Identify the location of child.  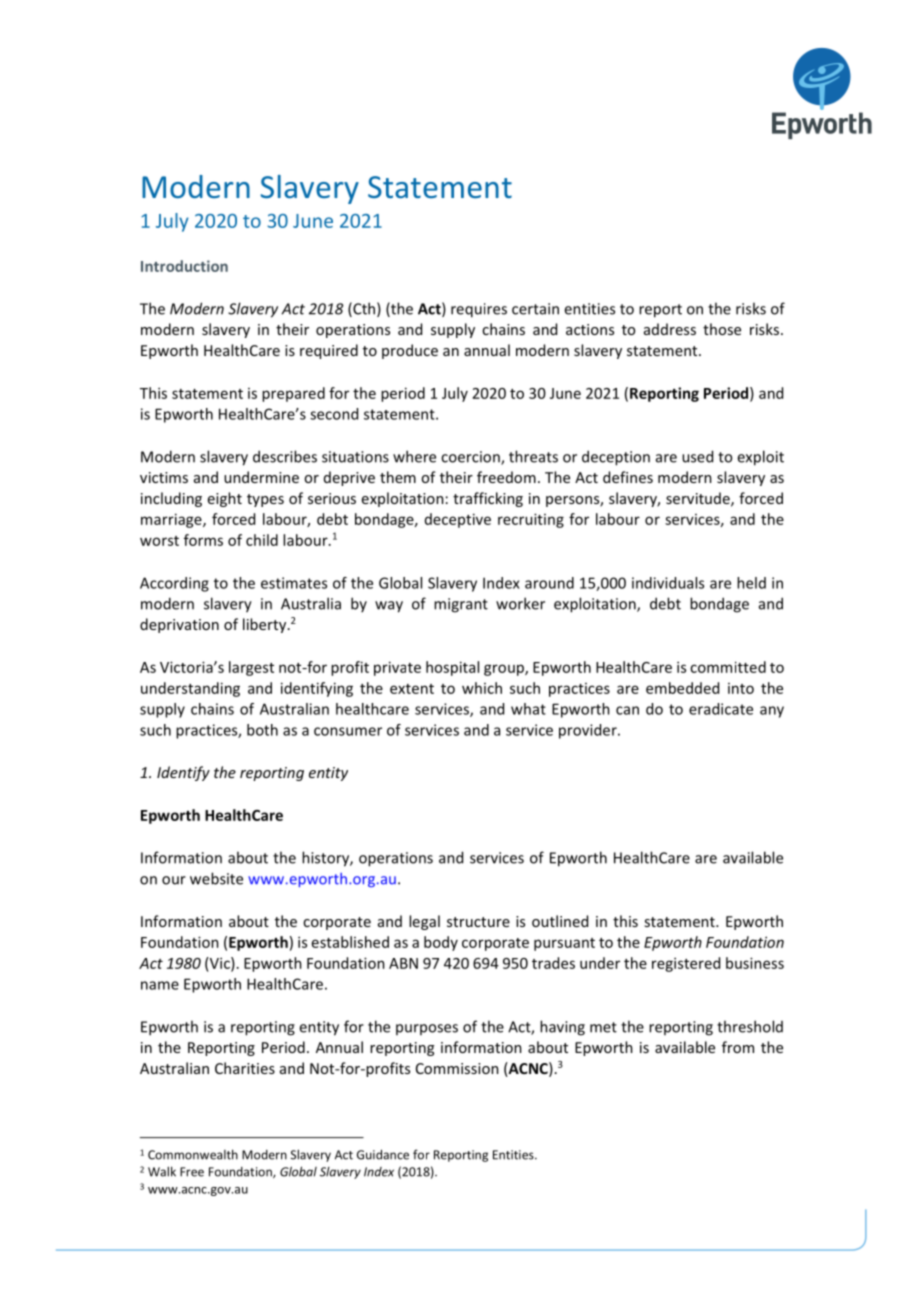
(262, 540).
